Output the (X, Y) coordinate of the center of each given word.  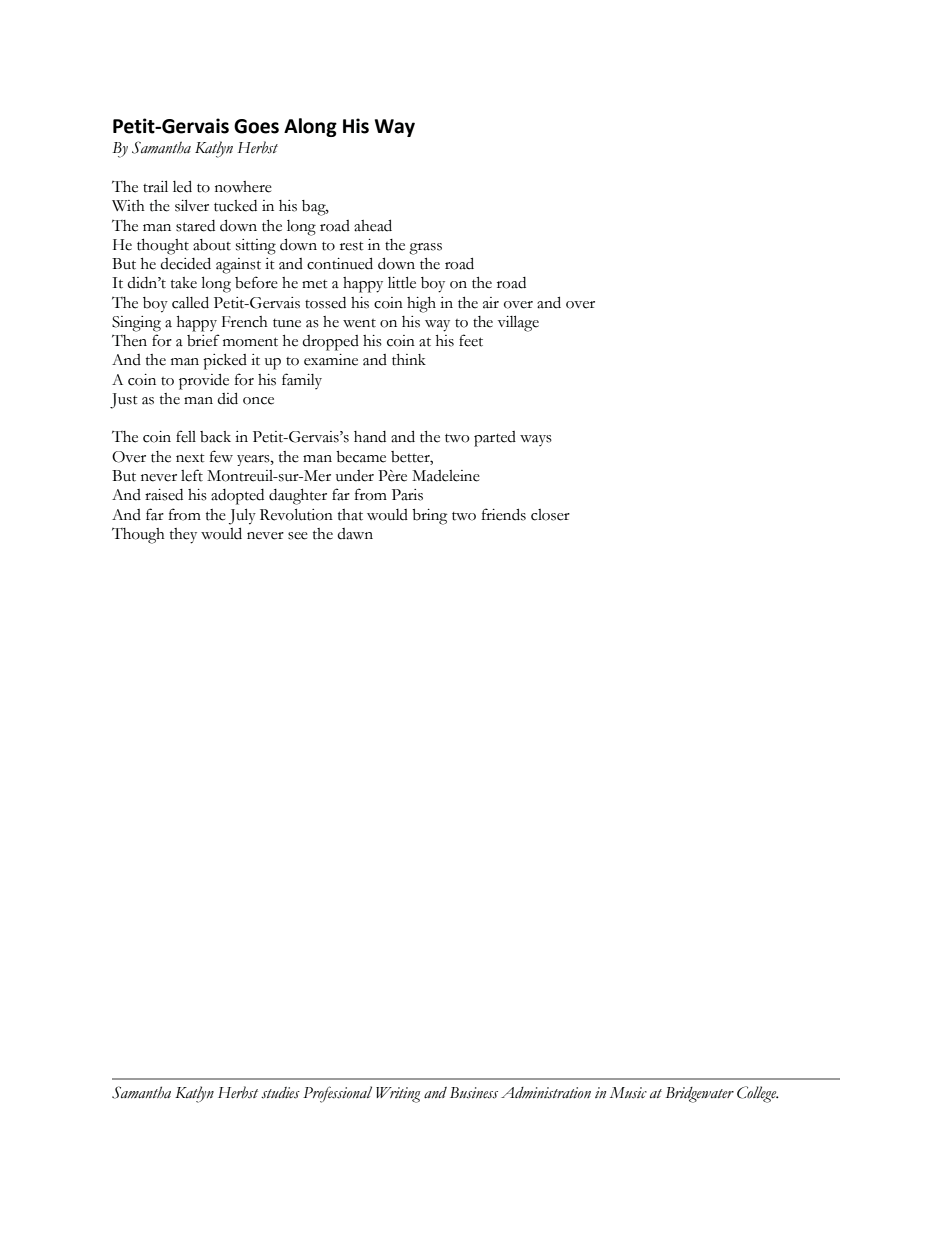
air (491, 303)
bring (429, 517)
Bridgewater (699, 1095)
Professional (337, 1094)
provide (204, 381)
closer (550, 515)
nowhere (243, 187)
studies (280, 1093)
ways (536, 440)
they (183, 536)
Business (474, 1093)
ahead (373, 225)
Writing (398, 1095)
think (409, 360)
